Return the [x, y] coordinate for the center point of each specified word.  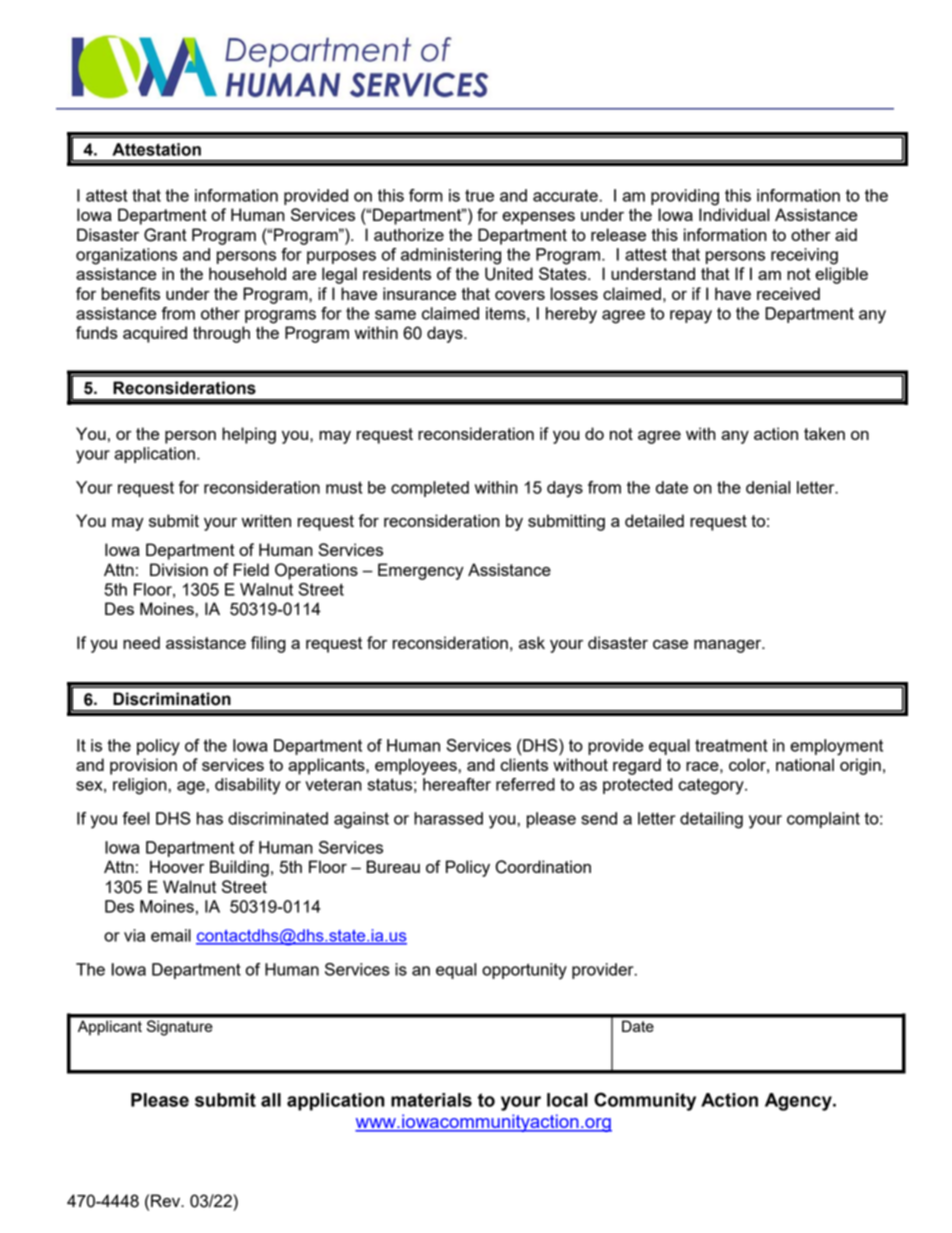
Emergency [421, 571]
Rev [167, 1200]
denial [768, 487]
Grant [165, 235]
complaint [823, 820]
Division [179, 569]
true [479, 195]
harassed [448, 818]
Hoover [177, 866]
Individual [734, 214]
